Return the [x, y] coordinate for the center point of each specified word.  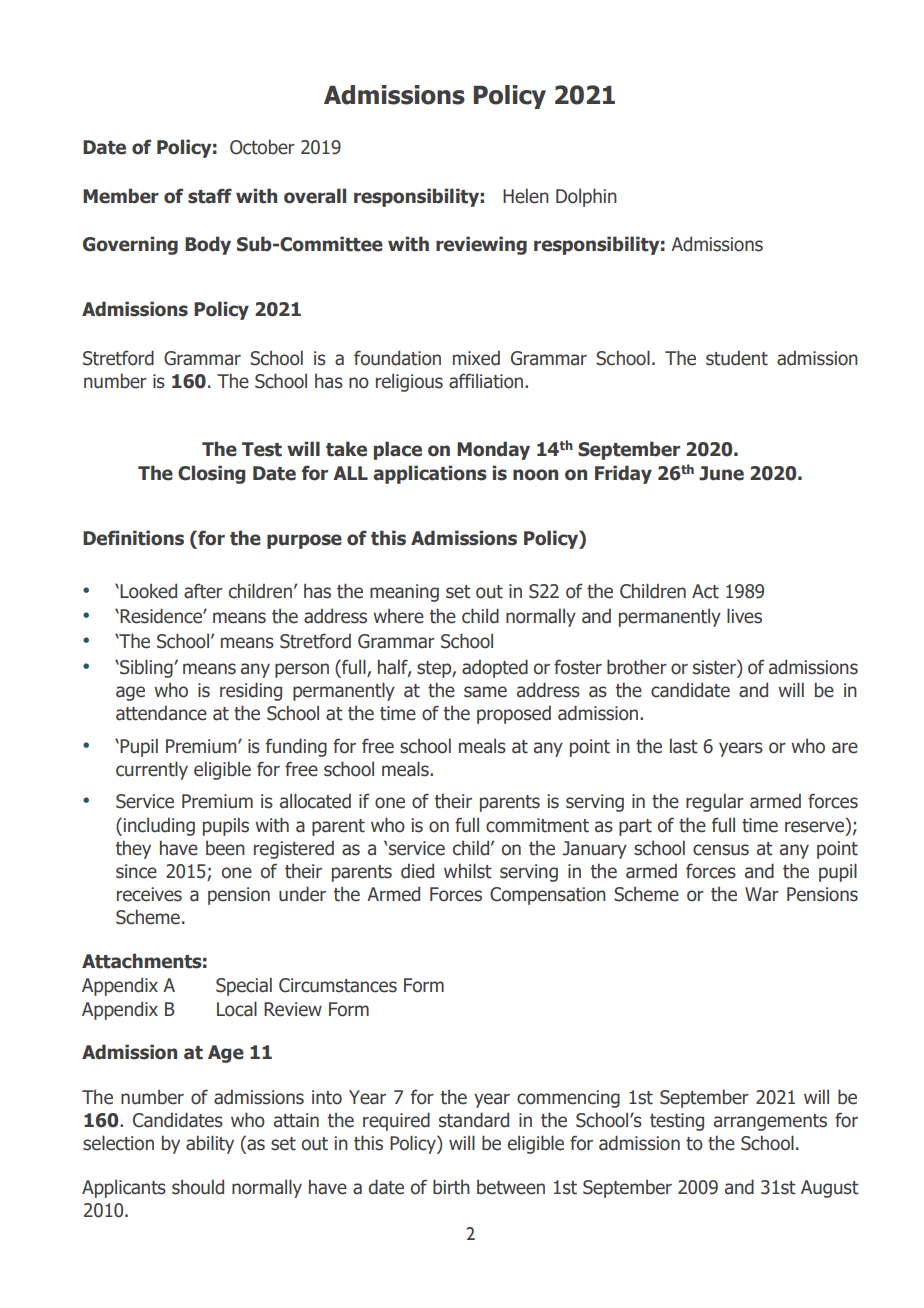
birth [451, 1187]
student [737, 358]
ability [210, 1144]
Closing [212, 474]
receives [149, 894]
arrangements [770, 1122]
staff [210, 196]
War [762, 894]
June [721, 473]
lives [744, 616]
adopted [495, 668]
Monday [493, 450]
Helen [526, 196]
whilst [468, 871]
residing [251, 691]
